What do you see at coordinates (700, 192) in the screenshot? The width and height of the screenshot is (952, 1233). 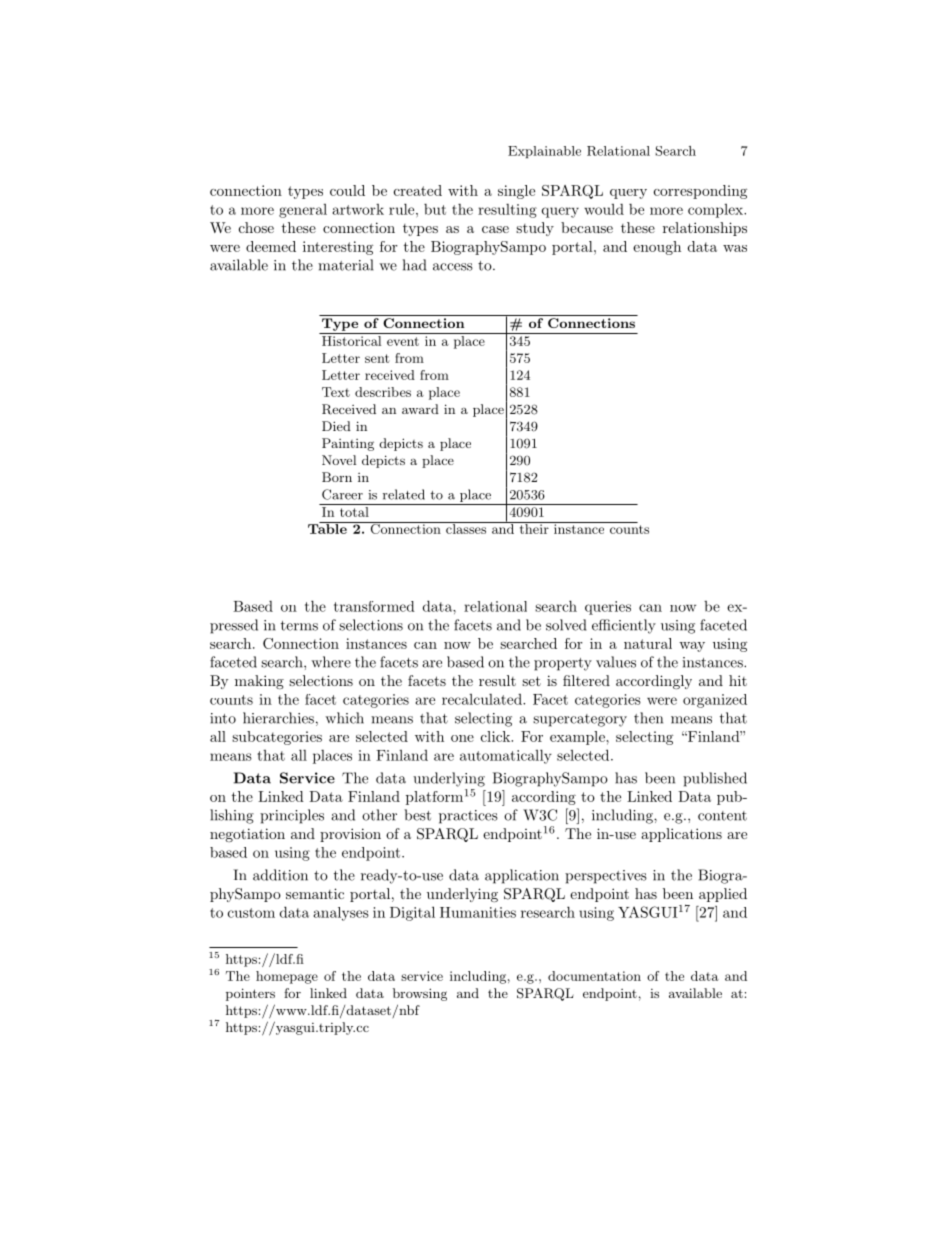 I see `corresponding` at bounding box center [700, 192].
